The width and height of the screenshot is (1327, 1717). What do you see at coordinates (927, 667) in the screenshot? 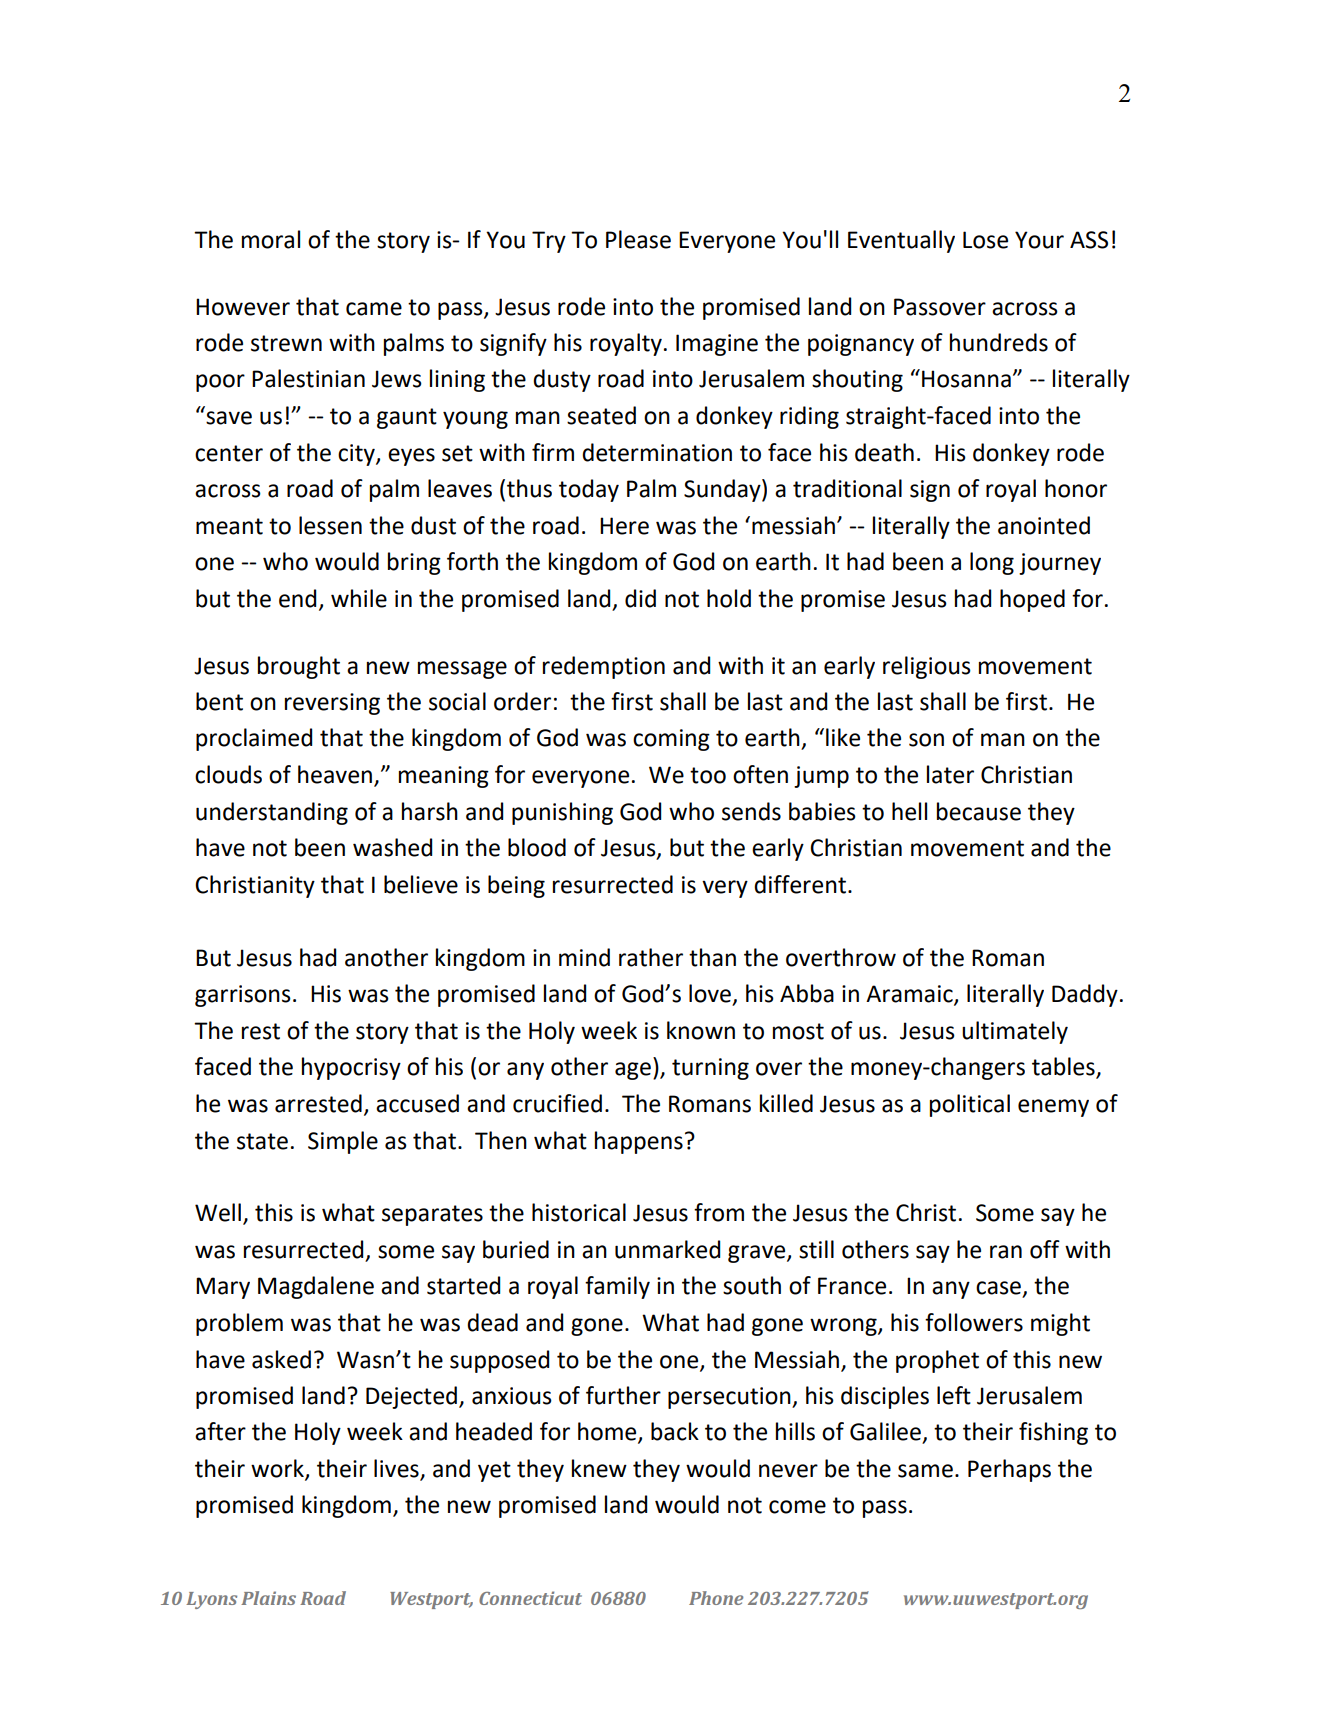
I see `religious` at bounding box center [927, 667].
